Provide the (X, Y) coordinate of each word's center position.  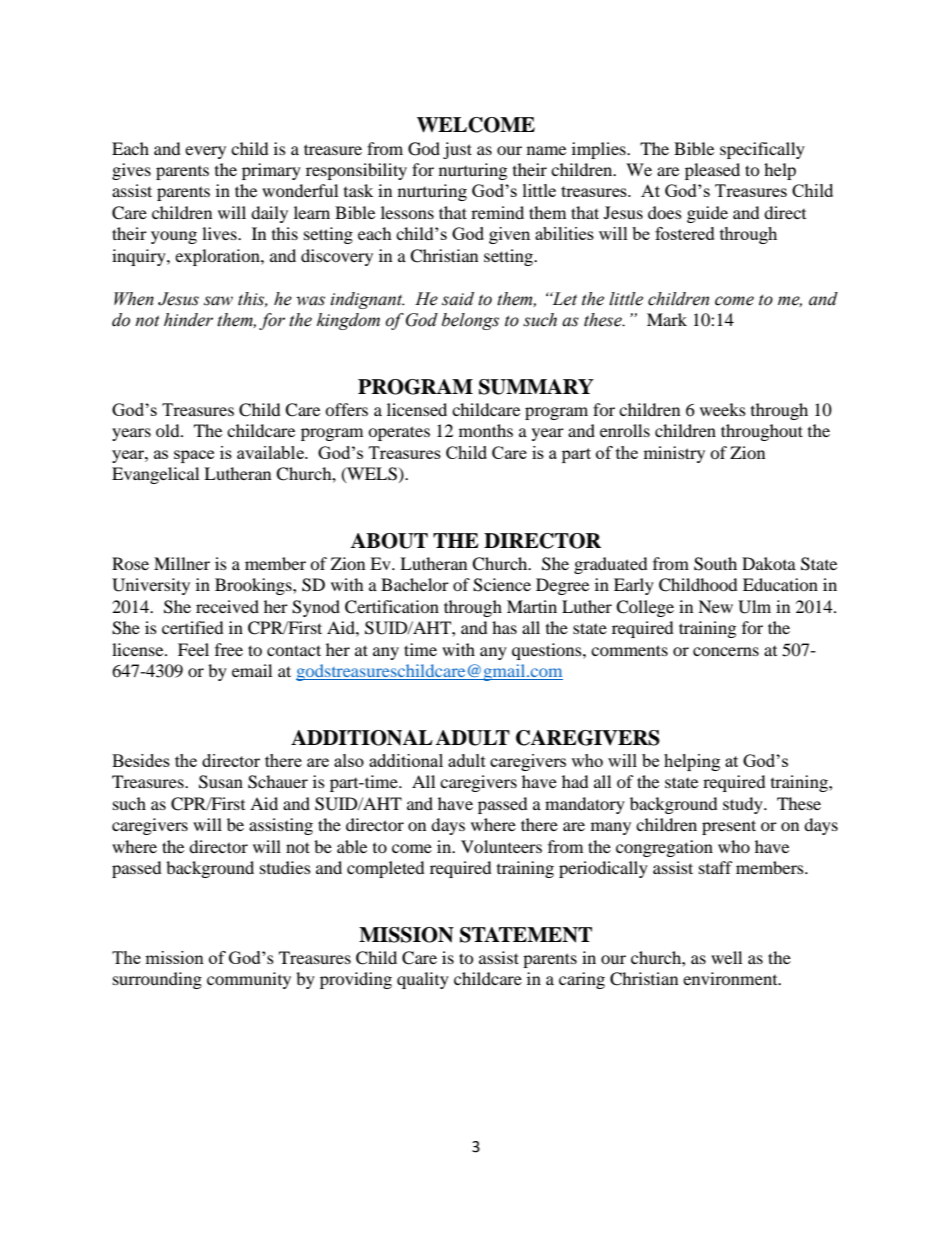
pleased (712, 171)
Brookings (254, 586)
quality (423, 980)
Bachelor (415, 584)
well (726, 957)
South (715, 564)
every (205, 152)
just (457, 150)
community (249, 980)
